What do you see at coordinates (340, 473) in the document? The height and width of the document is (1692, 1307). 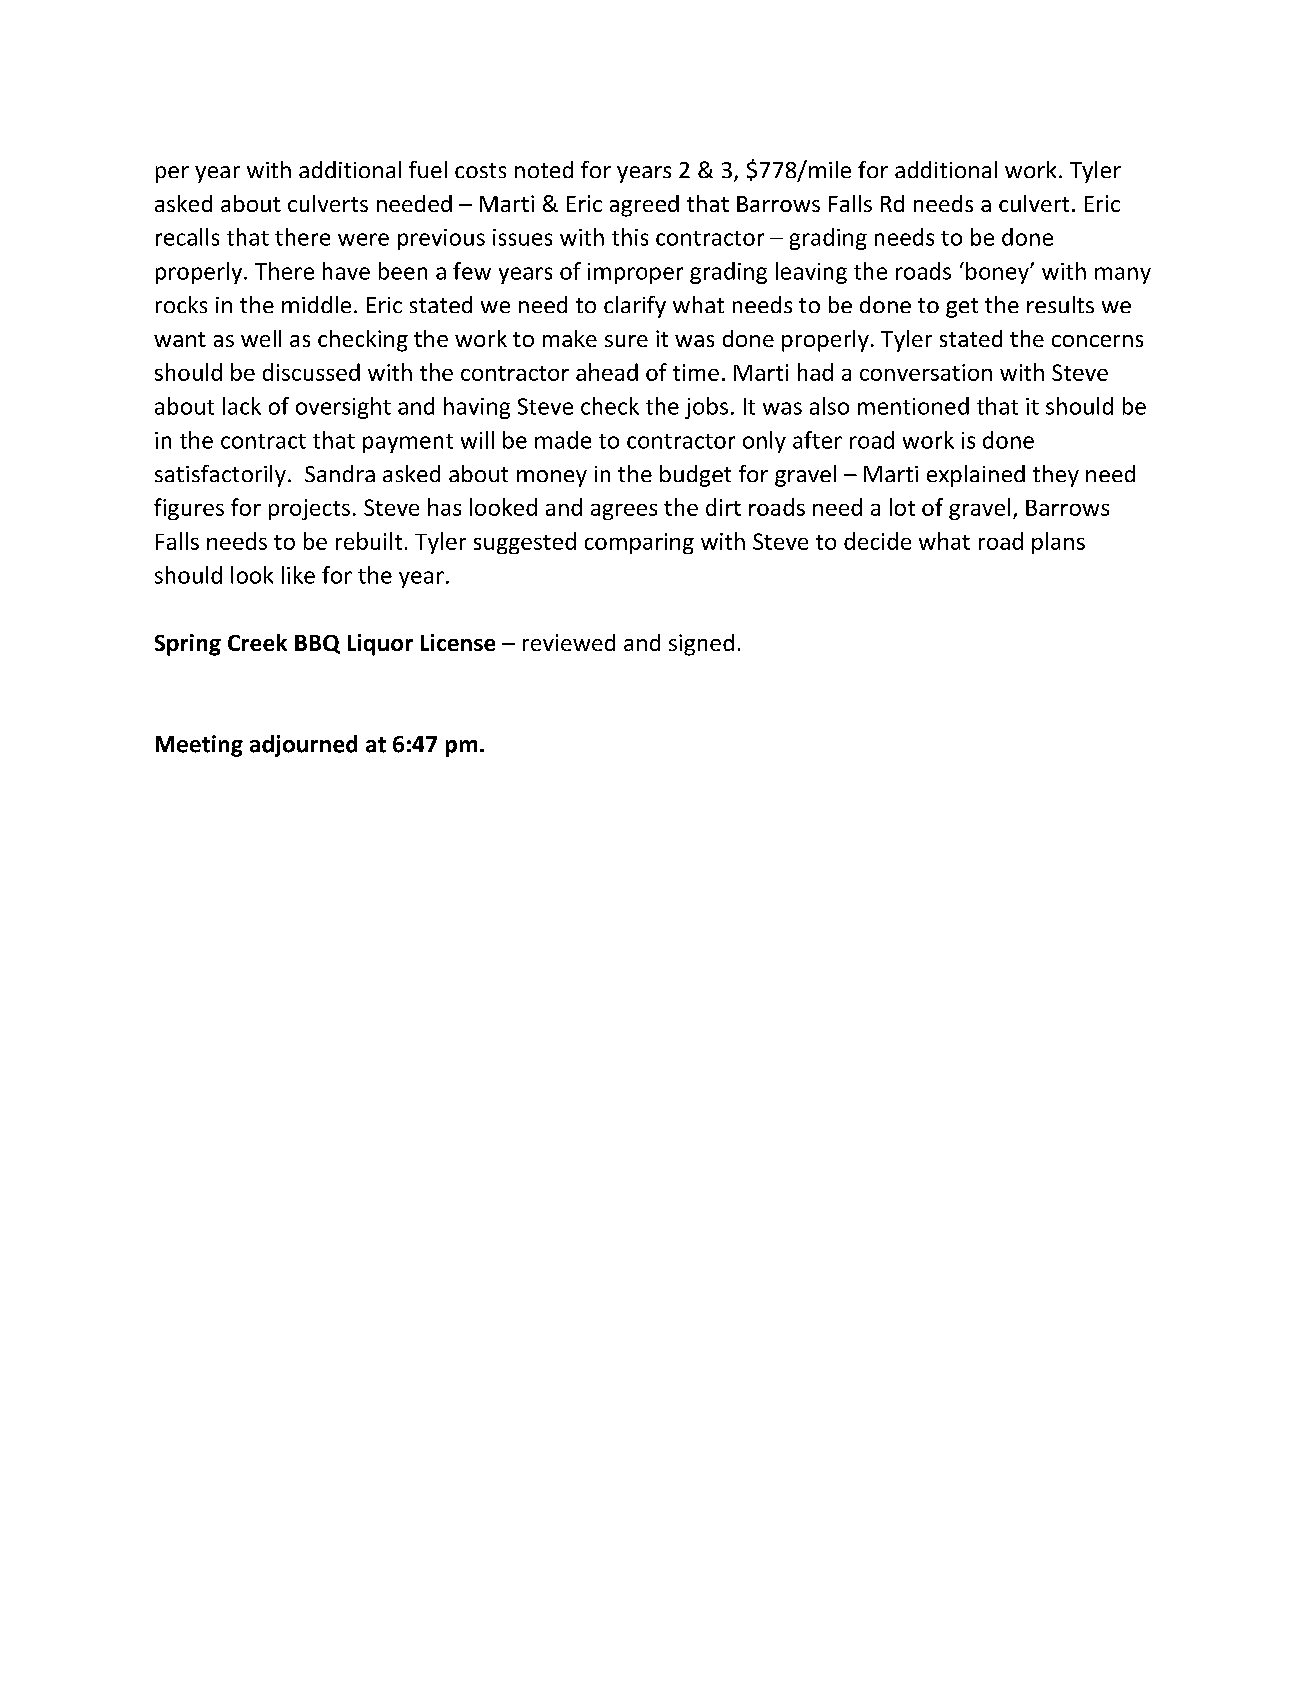 I see `Sandra` at bounding box center [340, 473].
